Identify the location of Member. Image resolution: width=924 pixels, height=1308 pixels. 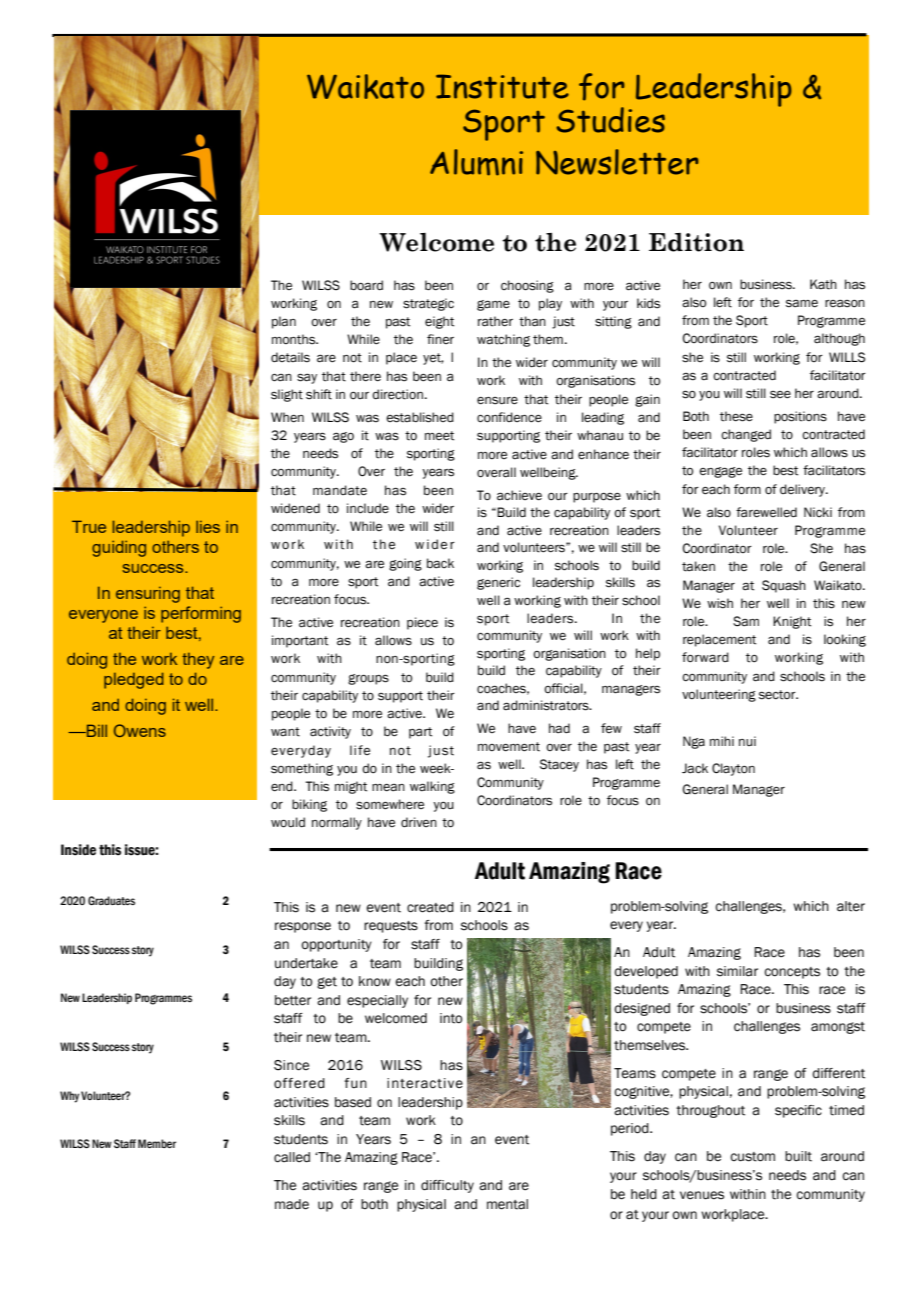
(157, 1143).
